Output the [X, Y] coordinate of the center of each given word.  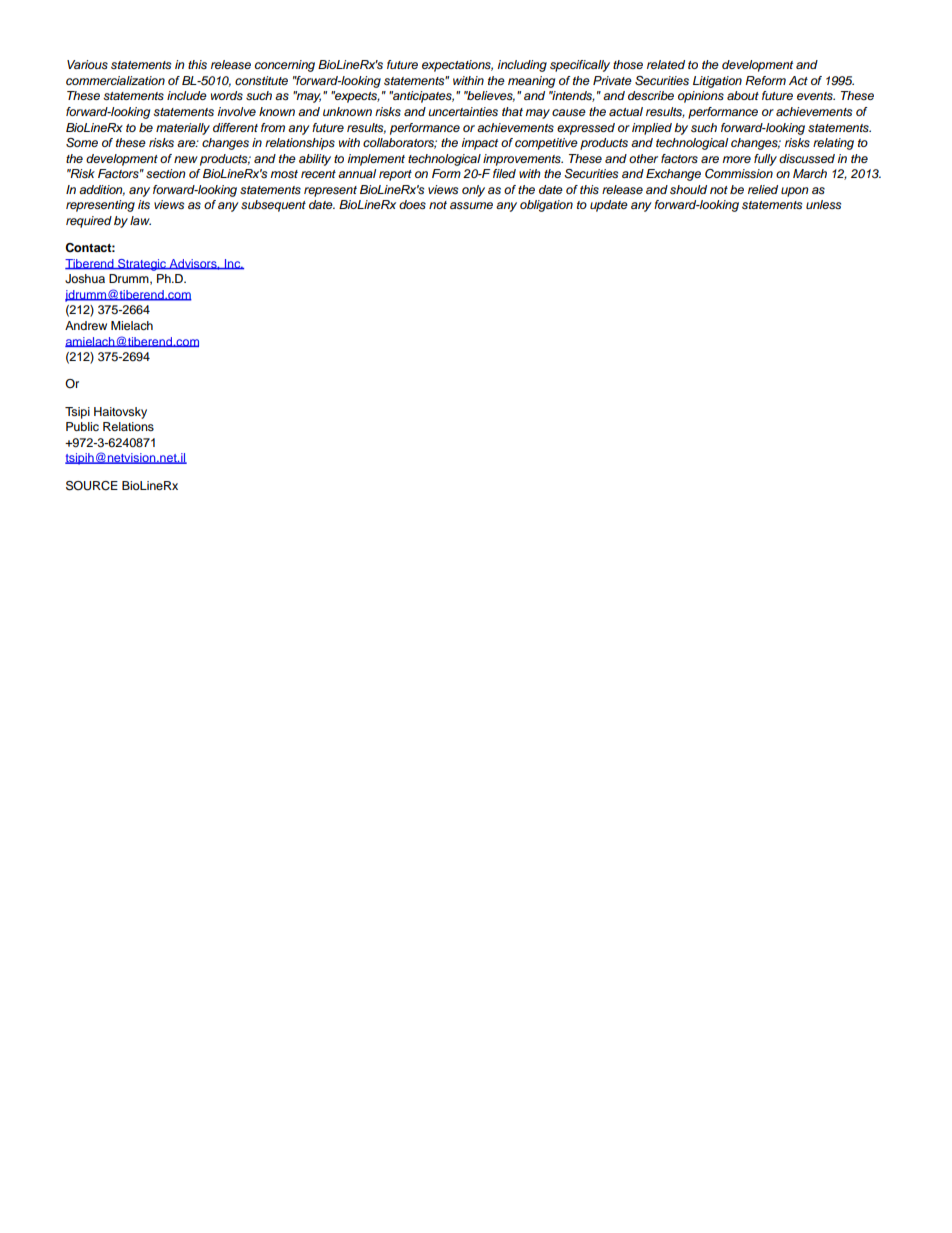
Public [82, 426]
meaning [531, 82]
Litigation [717, 82]
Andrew [86, 325]
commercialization [115, 80]
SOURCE [92, 486]
